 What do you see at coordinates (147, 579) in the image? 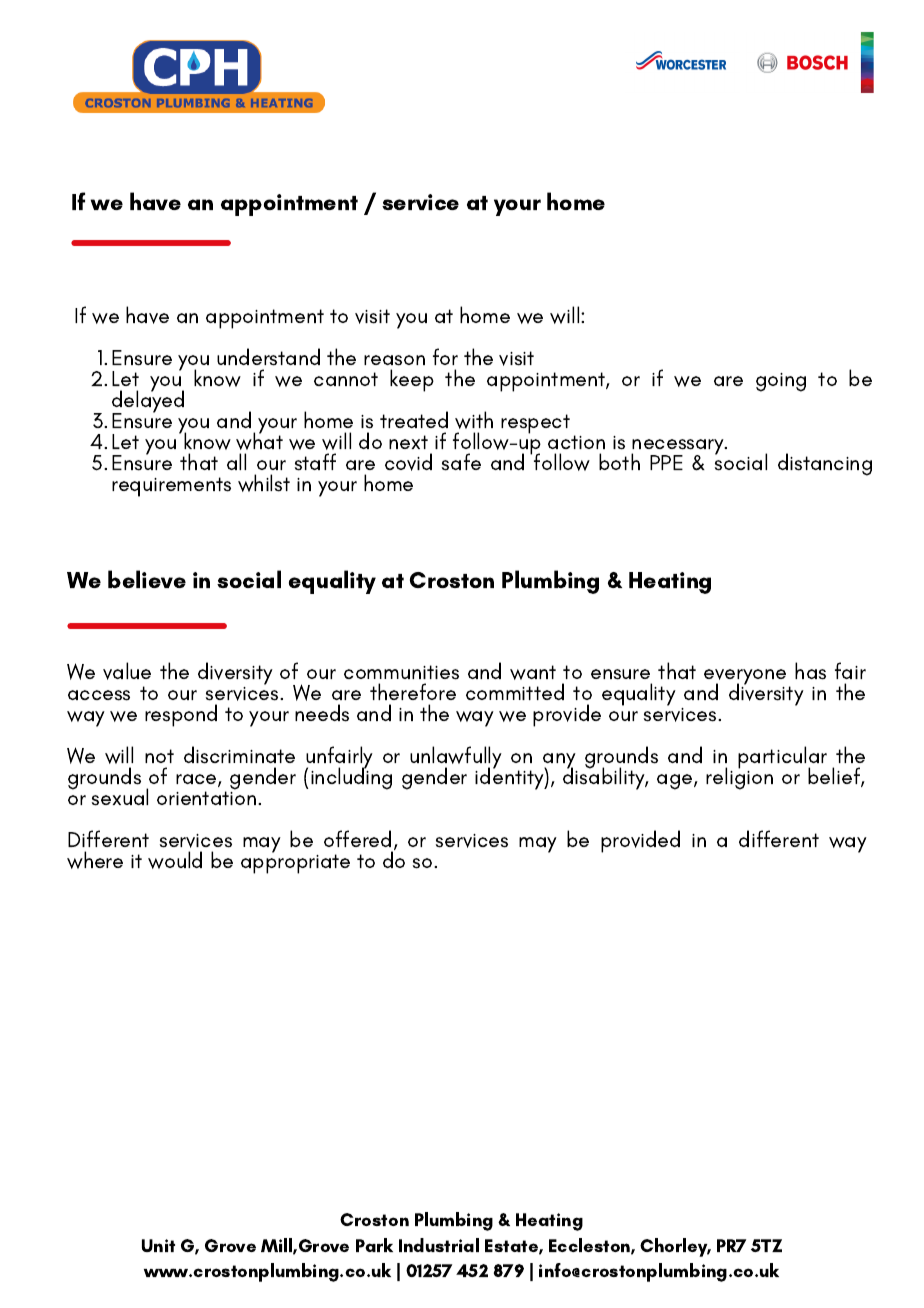
I see `believe` at bounding box center [147, 579].
